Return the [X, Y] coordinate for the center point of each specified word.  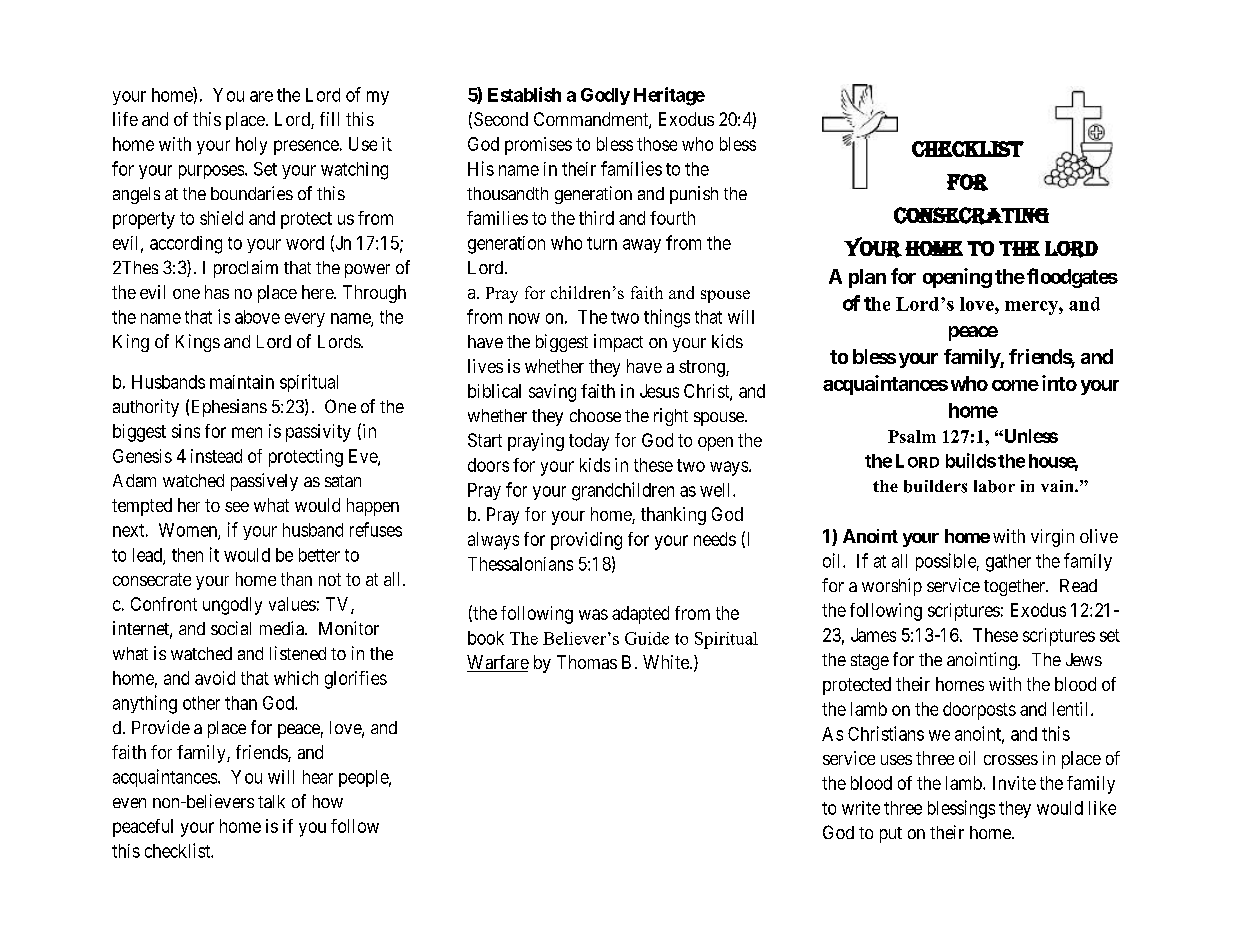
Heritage [669, 96]
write [861, 808]
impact [618, 343]
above [257, 317]
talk [271, 801]
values [292, 604]
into [1059, 383]
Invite [1014, 783]
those [657, 144]
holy [251, 146]
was [593, 614]
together [1016, 587]
